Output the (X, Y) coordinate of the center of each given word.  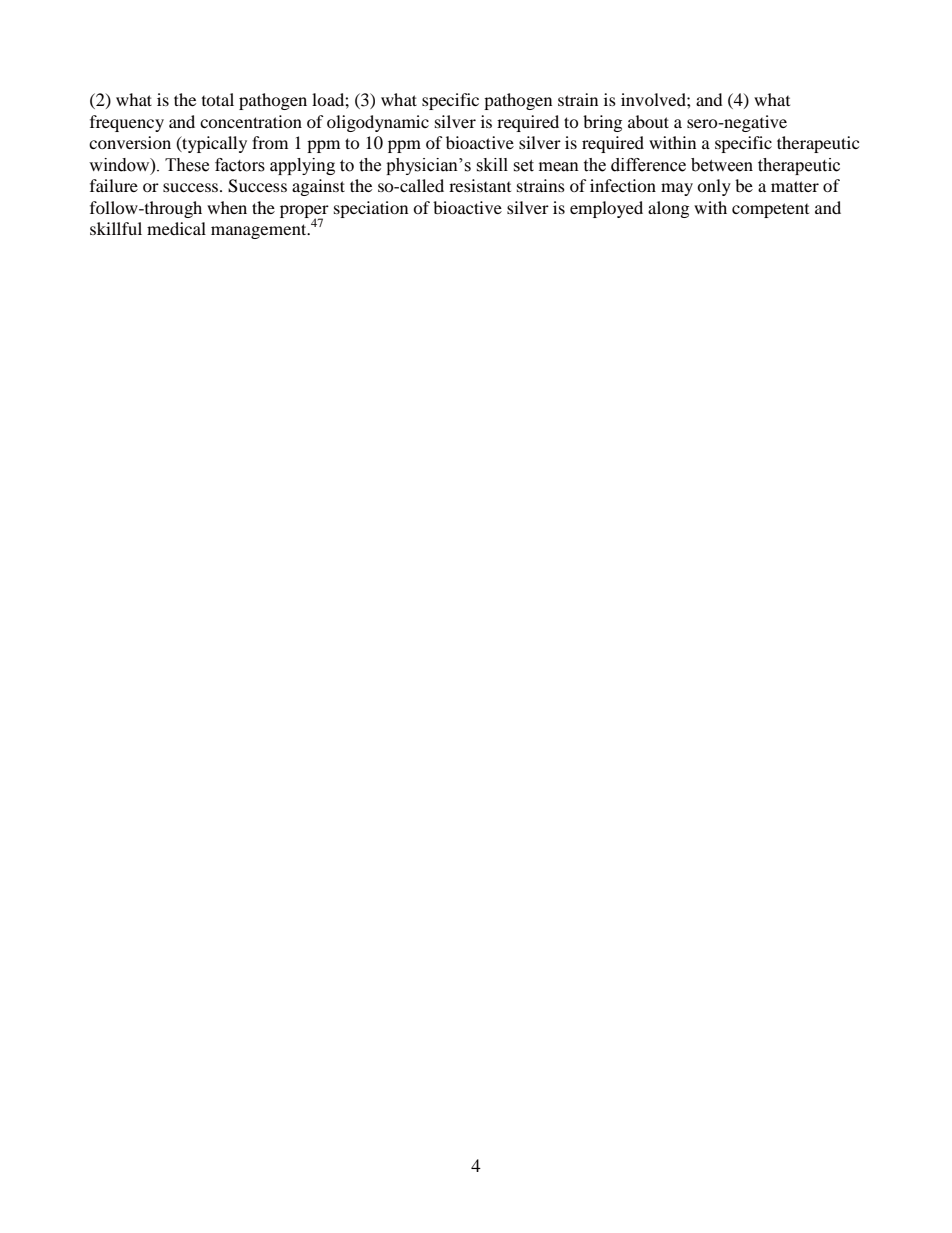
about (648, 121)
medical (176, 228)
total (218, 99)
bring (602, 123)
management (260, 231)
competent (770, 210)
